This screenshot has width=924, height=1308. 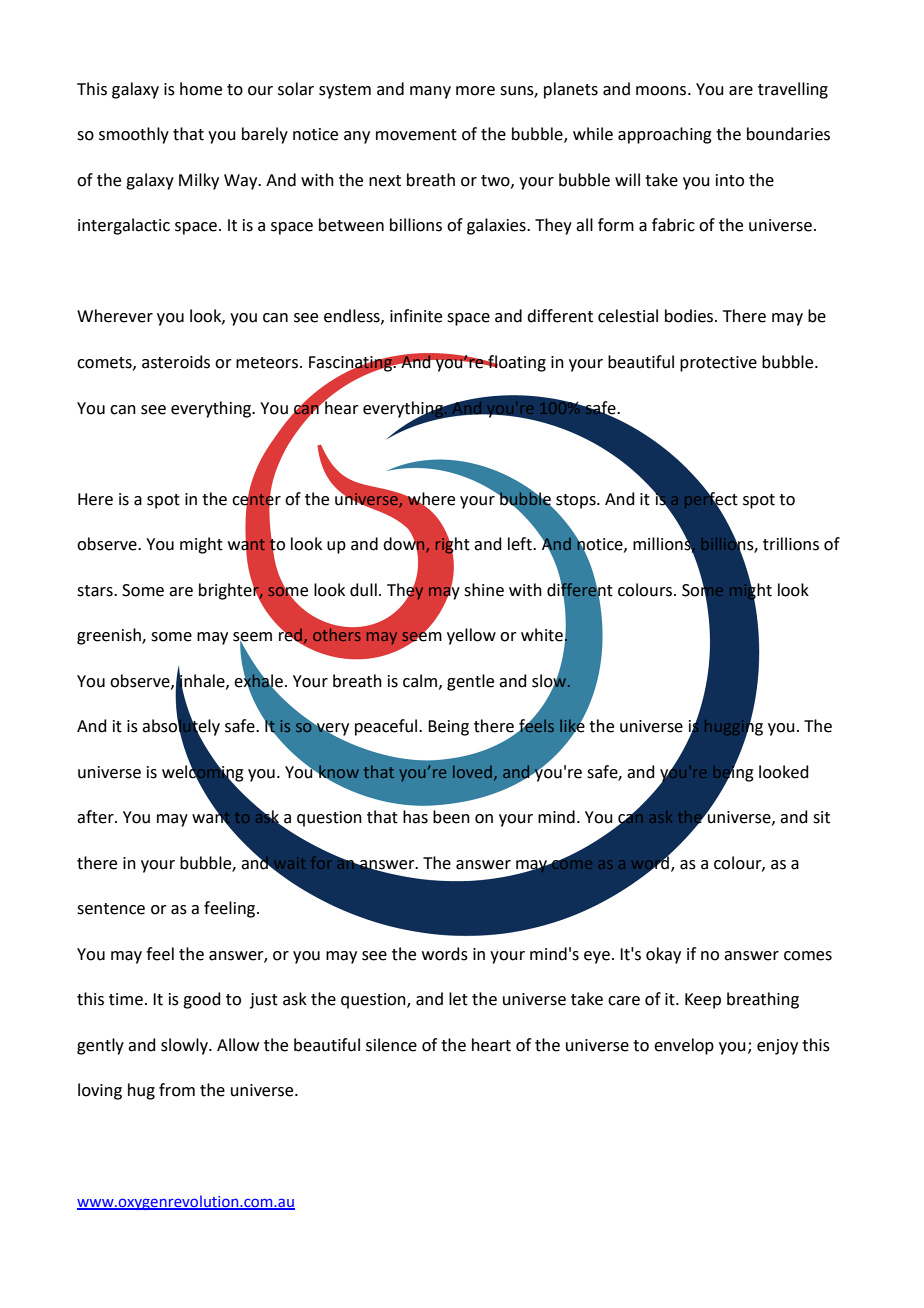 I want to click on from, so click(x=177, y=1090).
